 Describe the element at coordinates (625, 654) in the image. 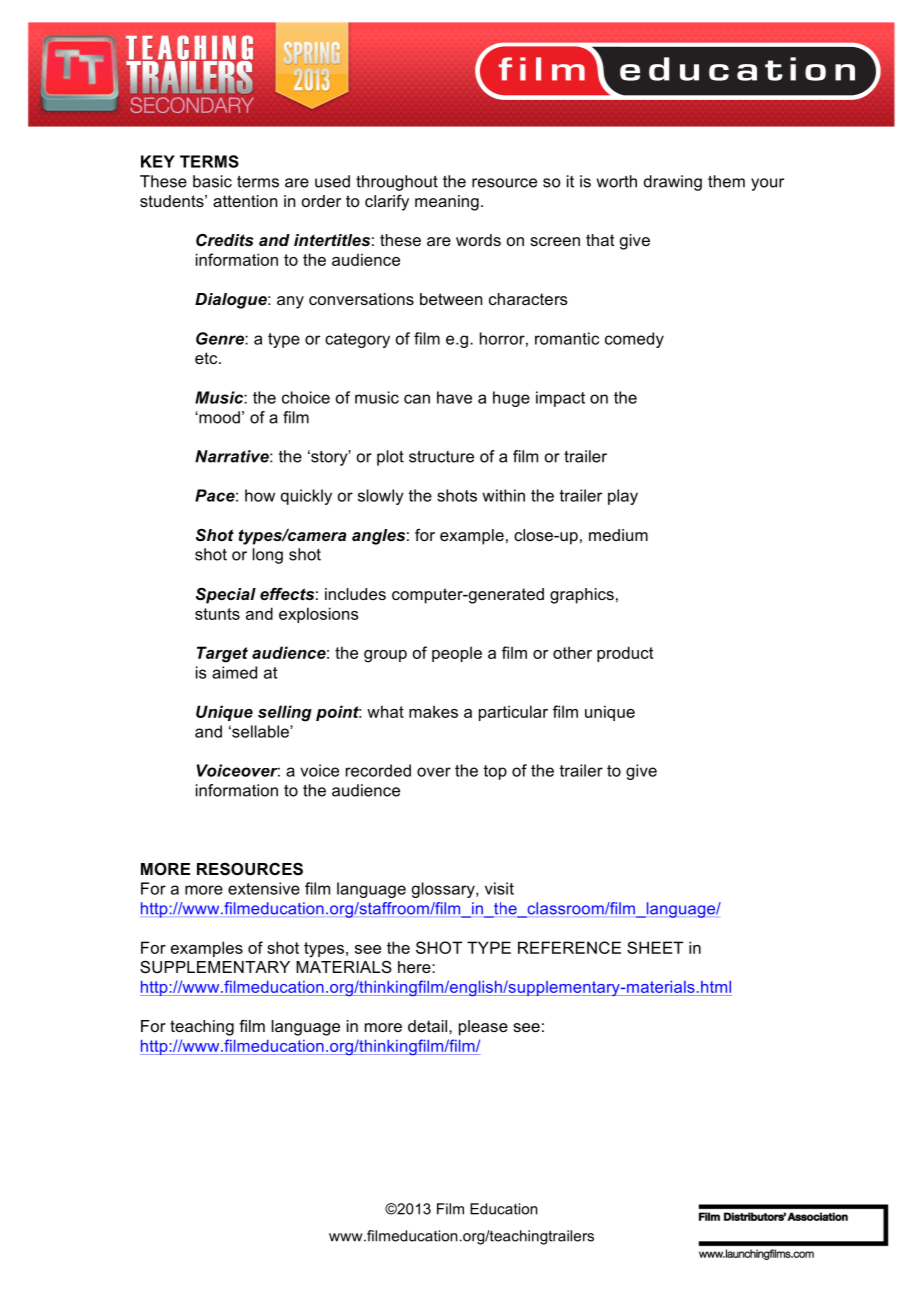

I see `product` at that location.
